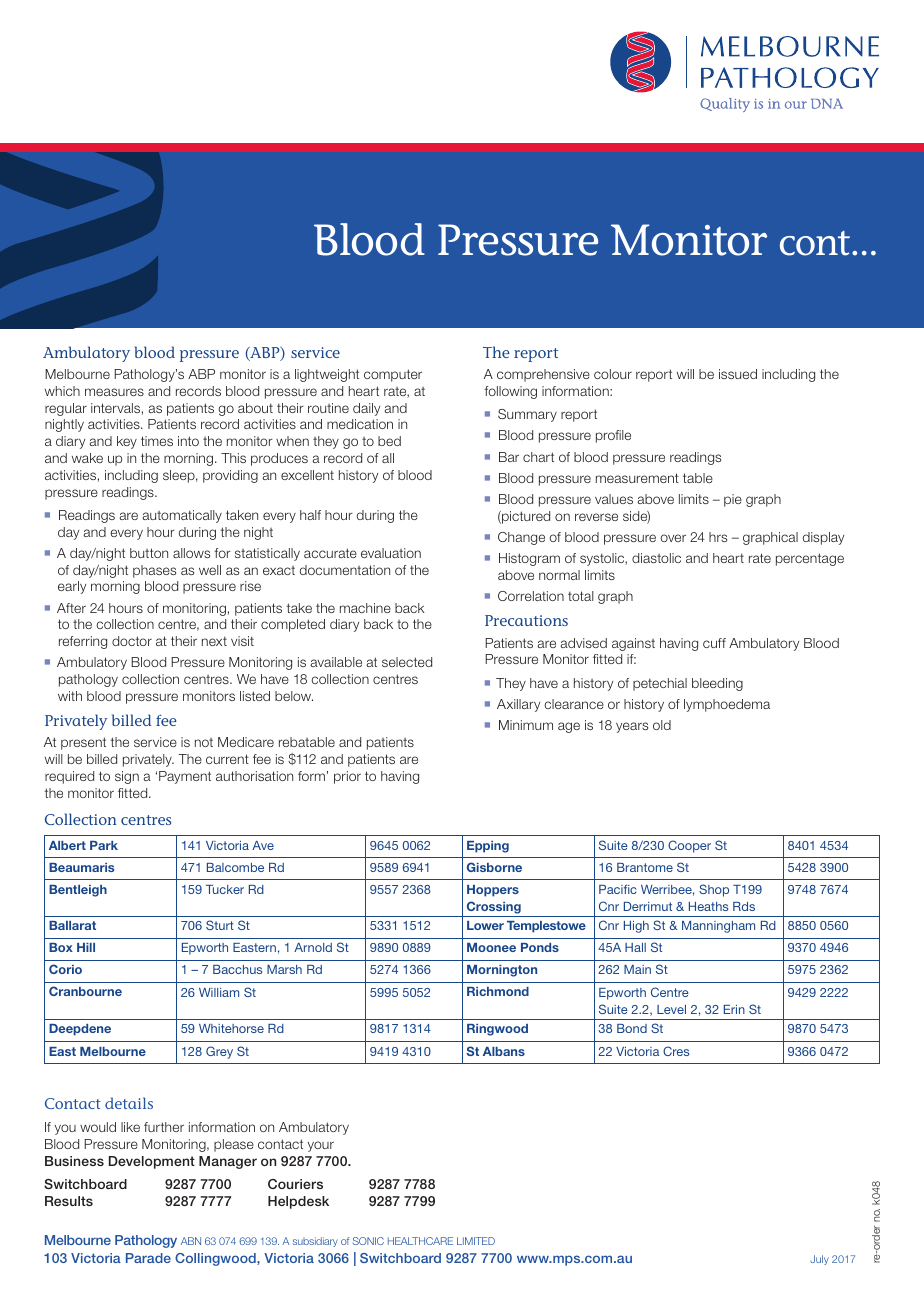  What do you see at coordinates (734, 1009) in the screenshot?
I see `Erin` at bounding box center [734, 1009].
